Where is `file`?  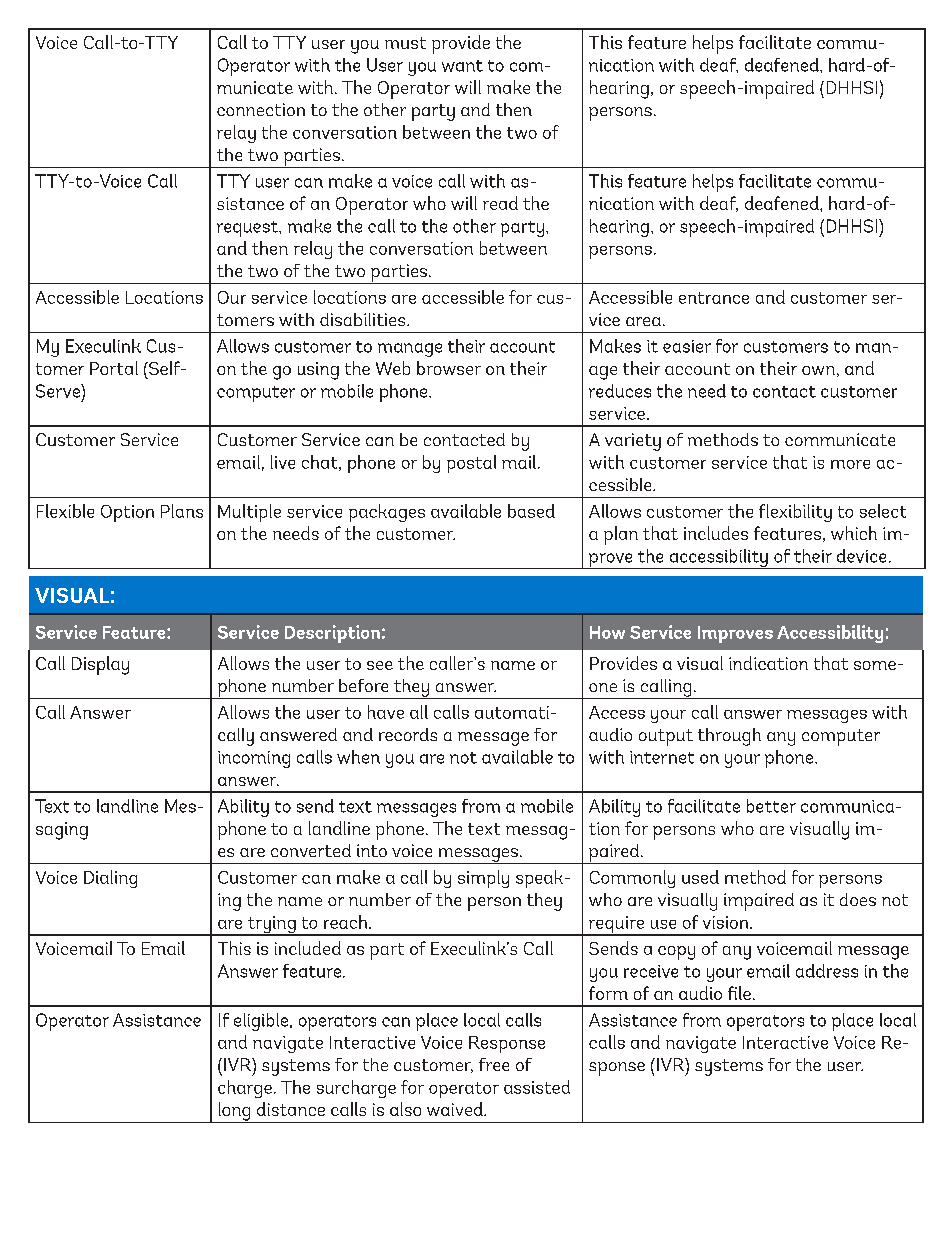 file is located at coordinates (739, 993).
